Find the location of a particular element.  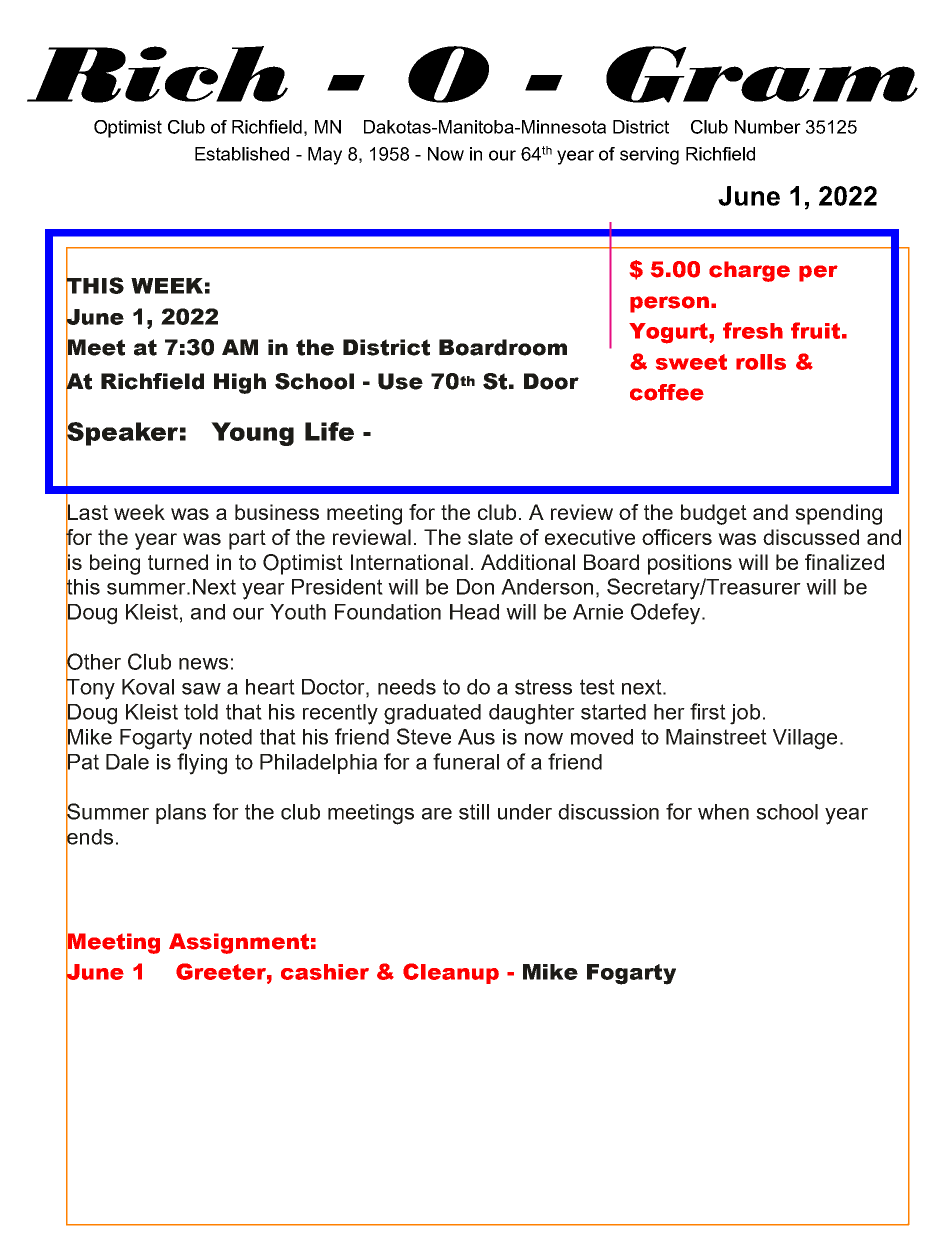

told is located at coordinates (201, 712).
